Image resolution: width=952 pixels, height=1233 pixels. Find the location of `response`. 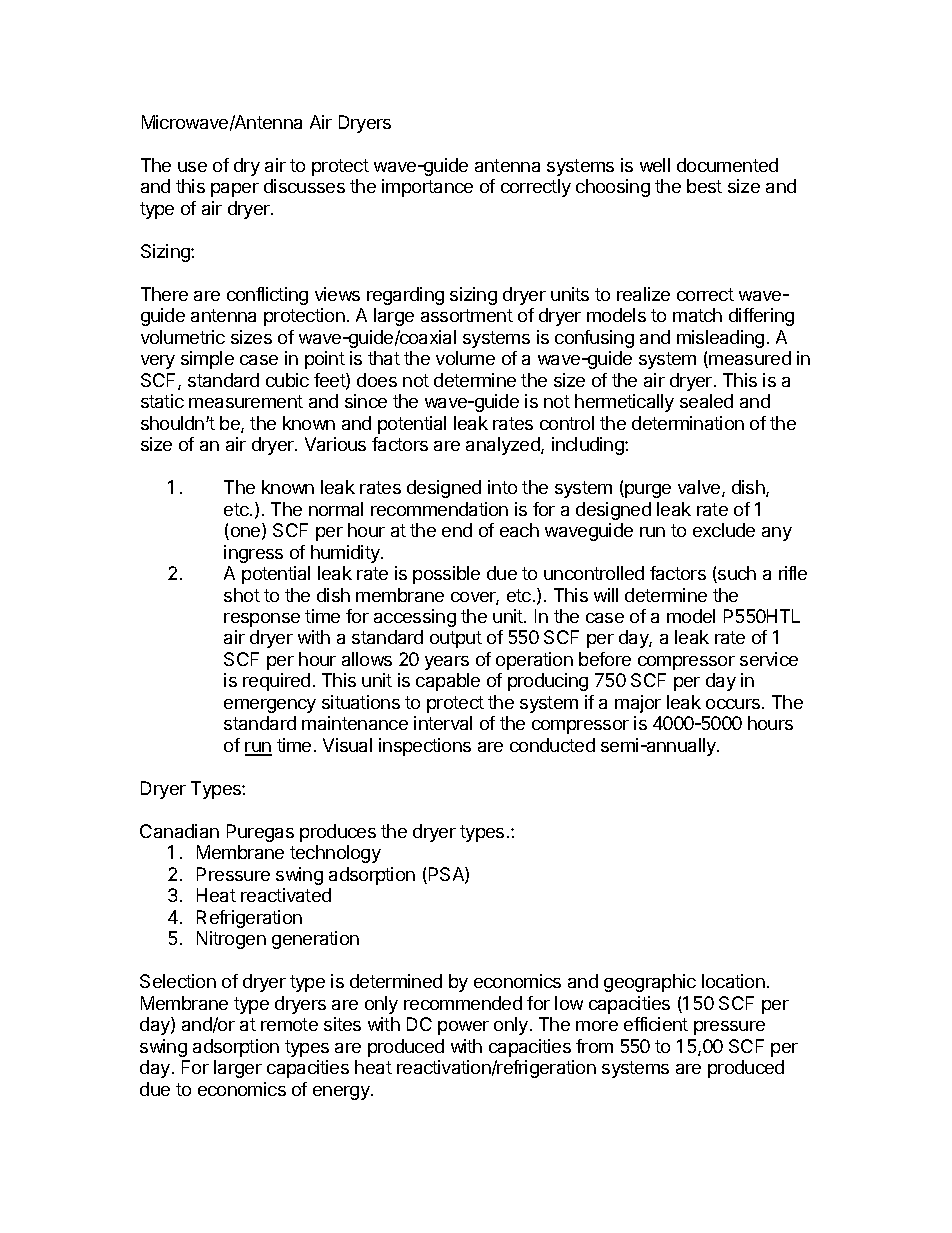

response is located at coordinates (262, 620).
